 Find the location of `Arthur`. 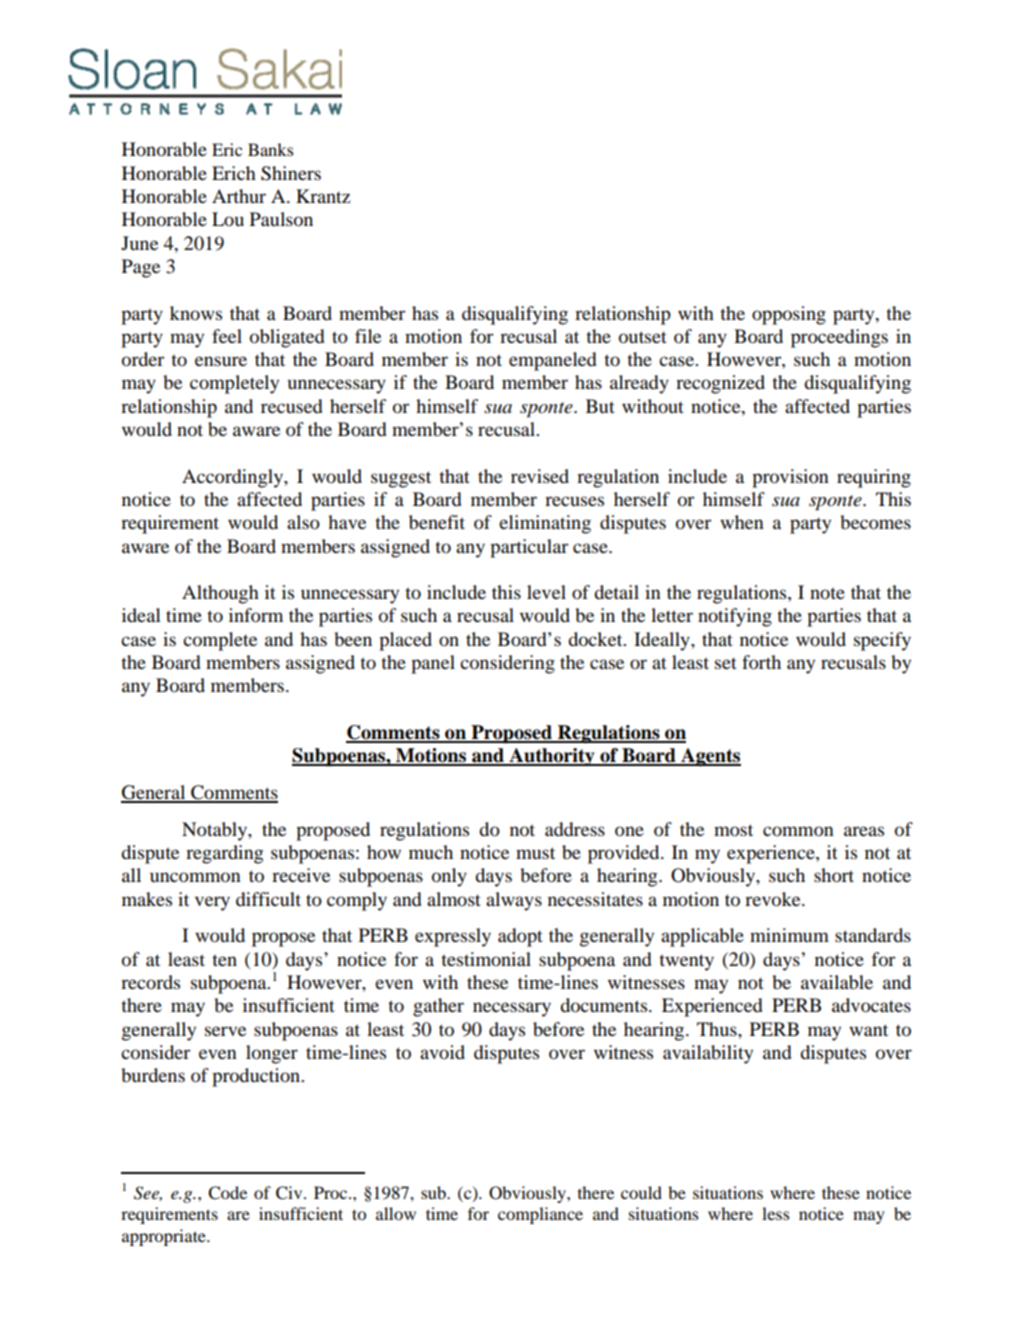

Arthur is located at coordinates (239, 196).
